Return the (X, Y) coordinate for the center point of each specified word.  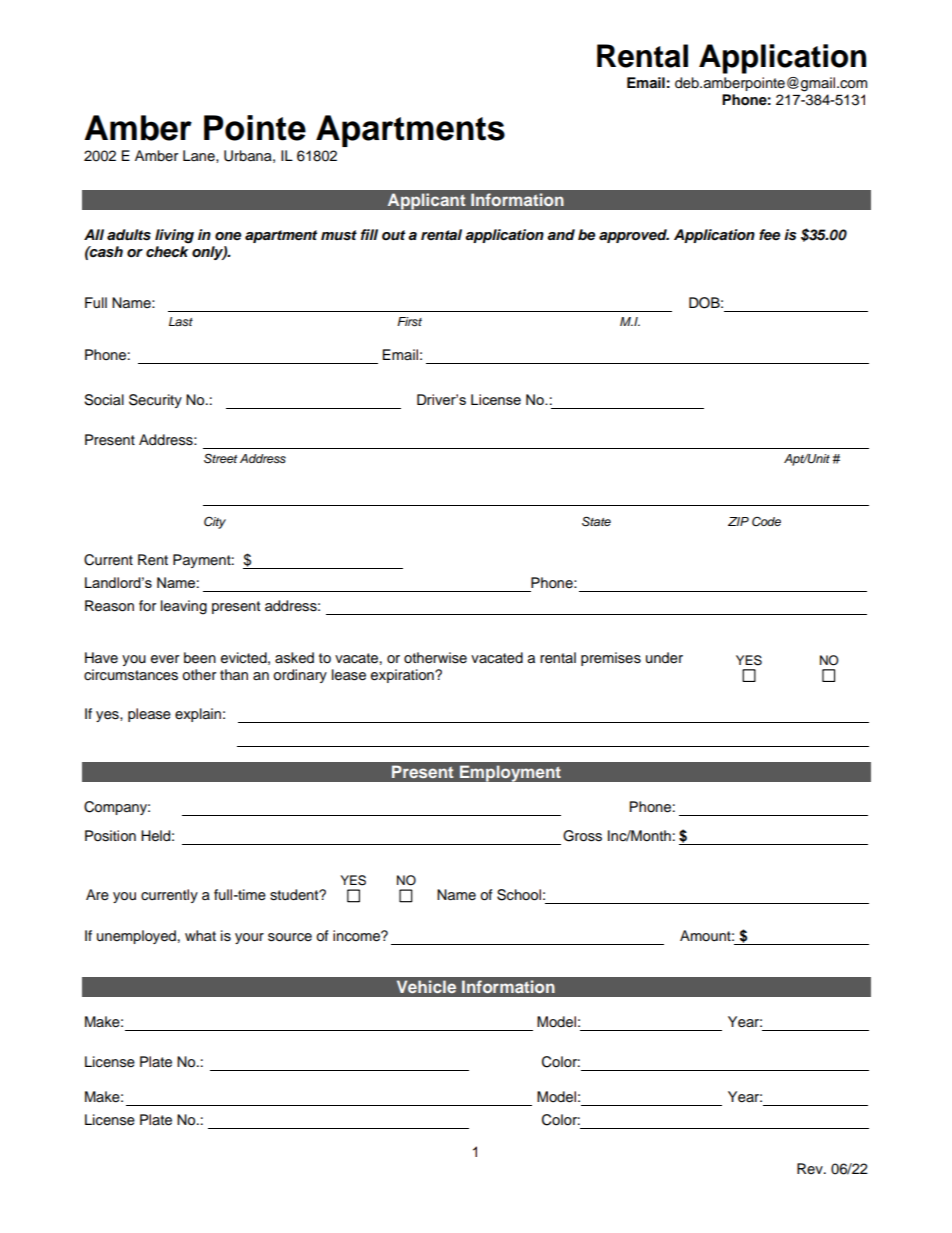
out (393, 235)
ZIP (738, 521)
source (290, 937)
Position (110, 836)
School (519, 895)
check (167, 251)
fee (769, 235)
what (200, 935)
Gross (582, 836)
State (596, 521)
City (215, 522)
